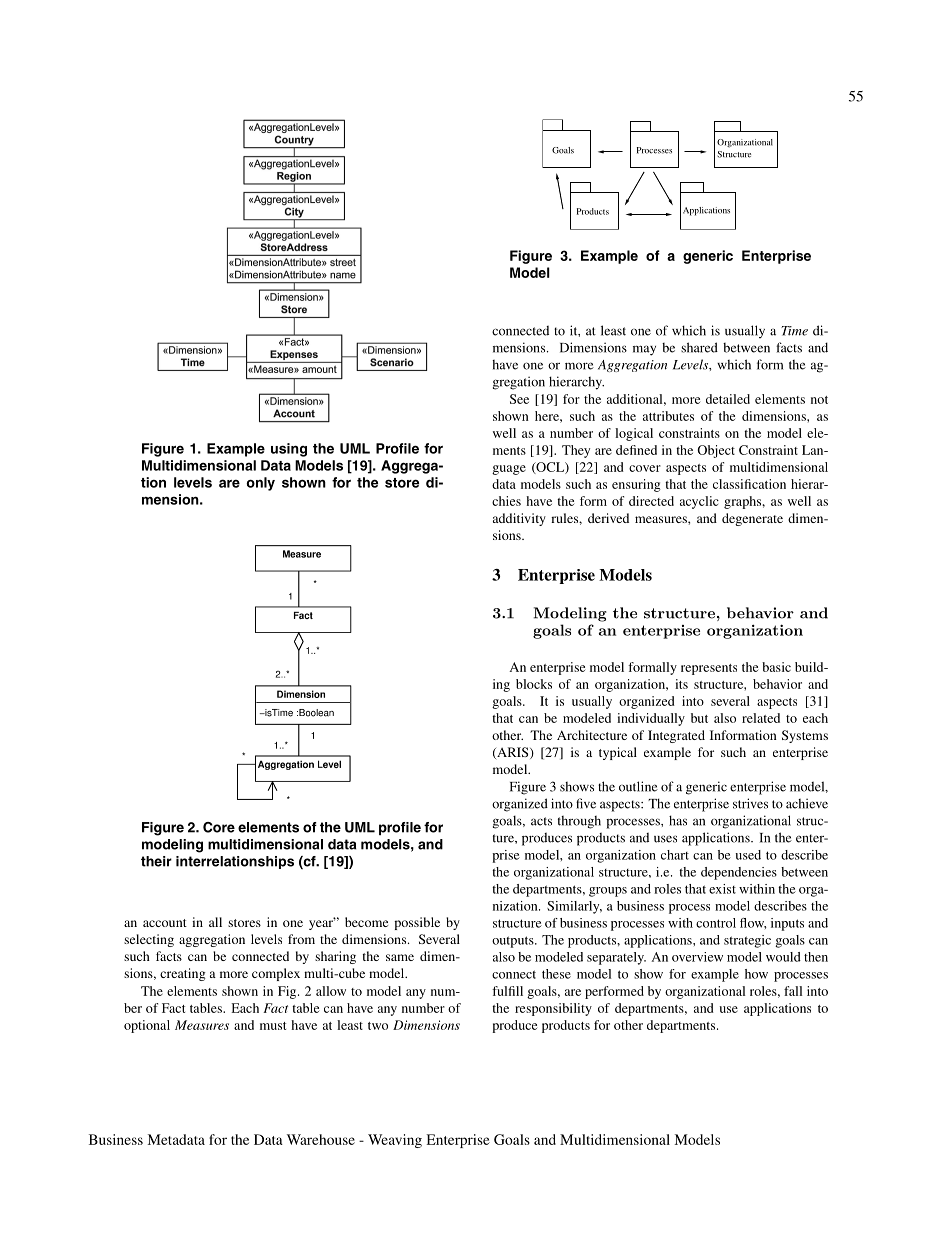 The height and width of the document is (1233, 952). What do you see at coordinates (395, 1141) in the document?
I see `Weaving` at bounding box center [395, 1141].
